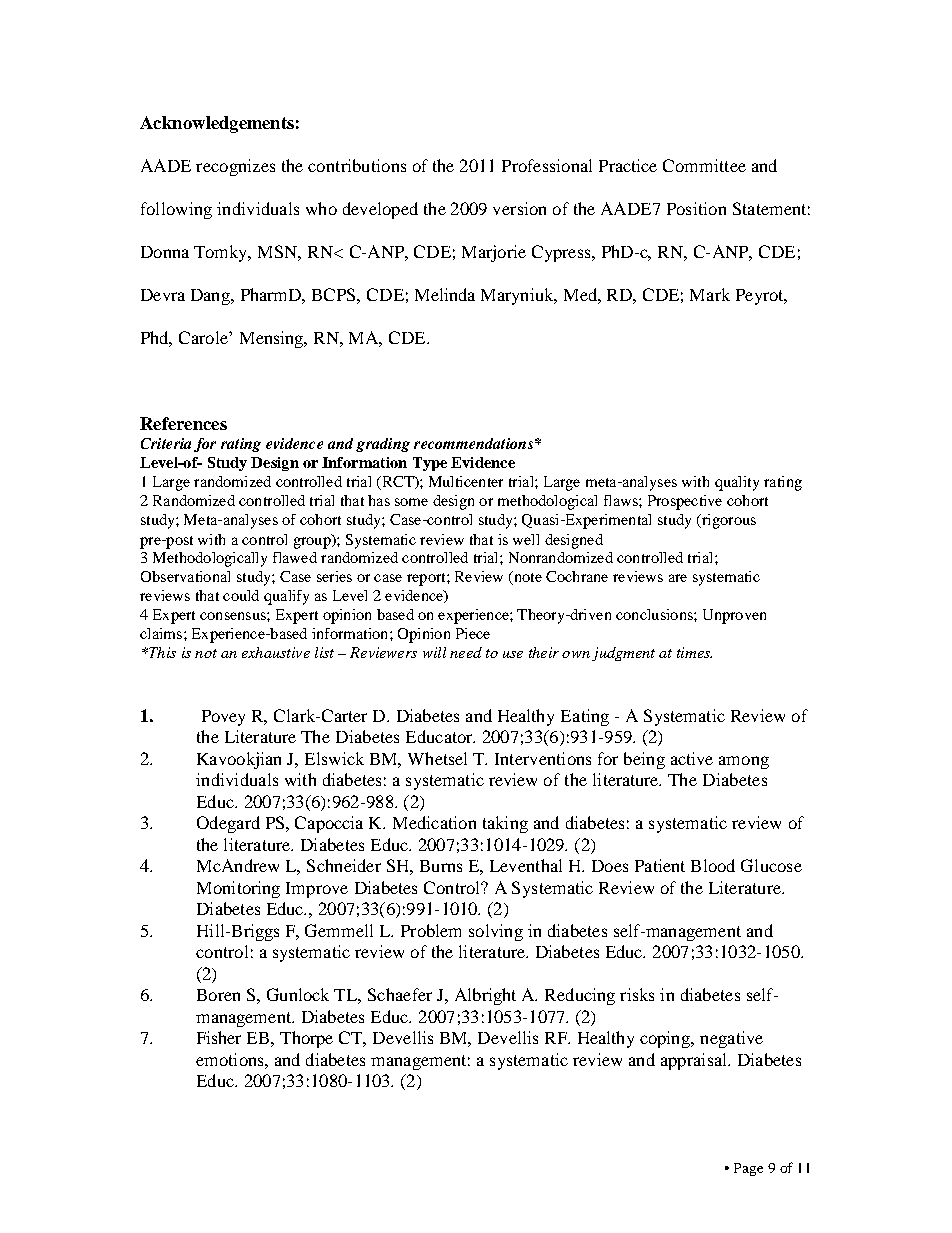 The width and height of the document is (952, 1233). I want to click on References, so click(183, 423).
